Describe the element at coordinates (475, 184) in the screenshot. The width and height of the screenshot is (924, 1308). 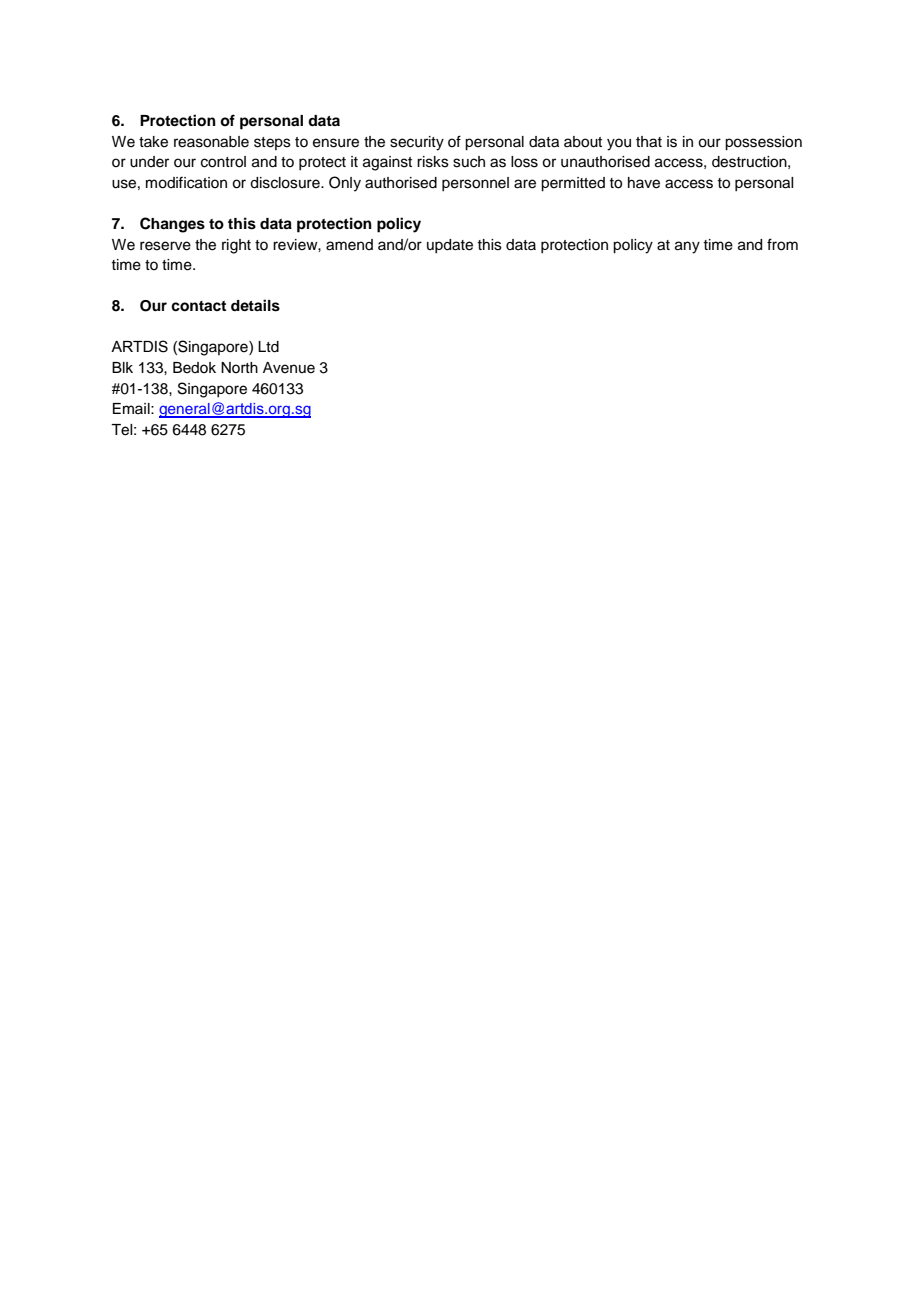
I see `personnel` at that location.
